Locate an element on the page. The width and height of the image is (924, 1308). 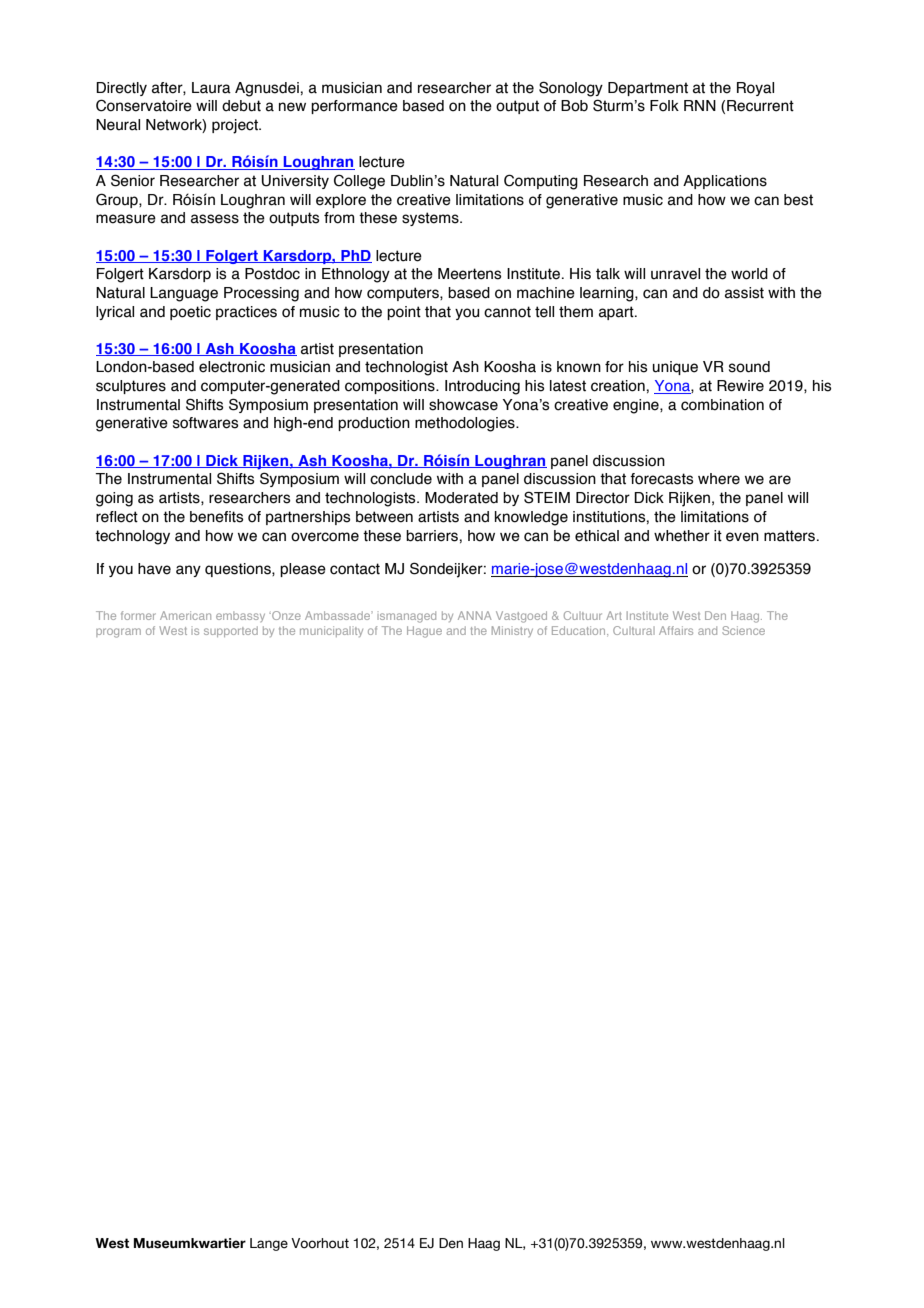
Science is located at coordinates (743, 630).
